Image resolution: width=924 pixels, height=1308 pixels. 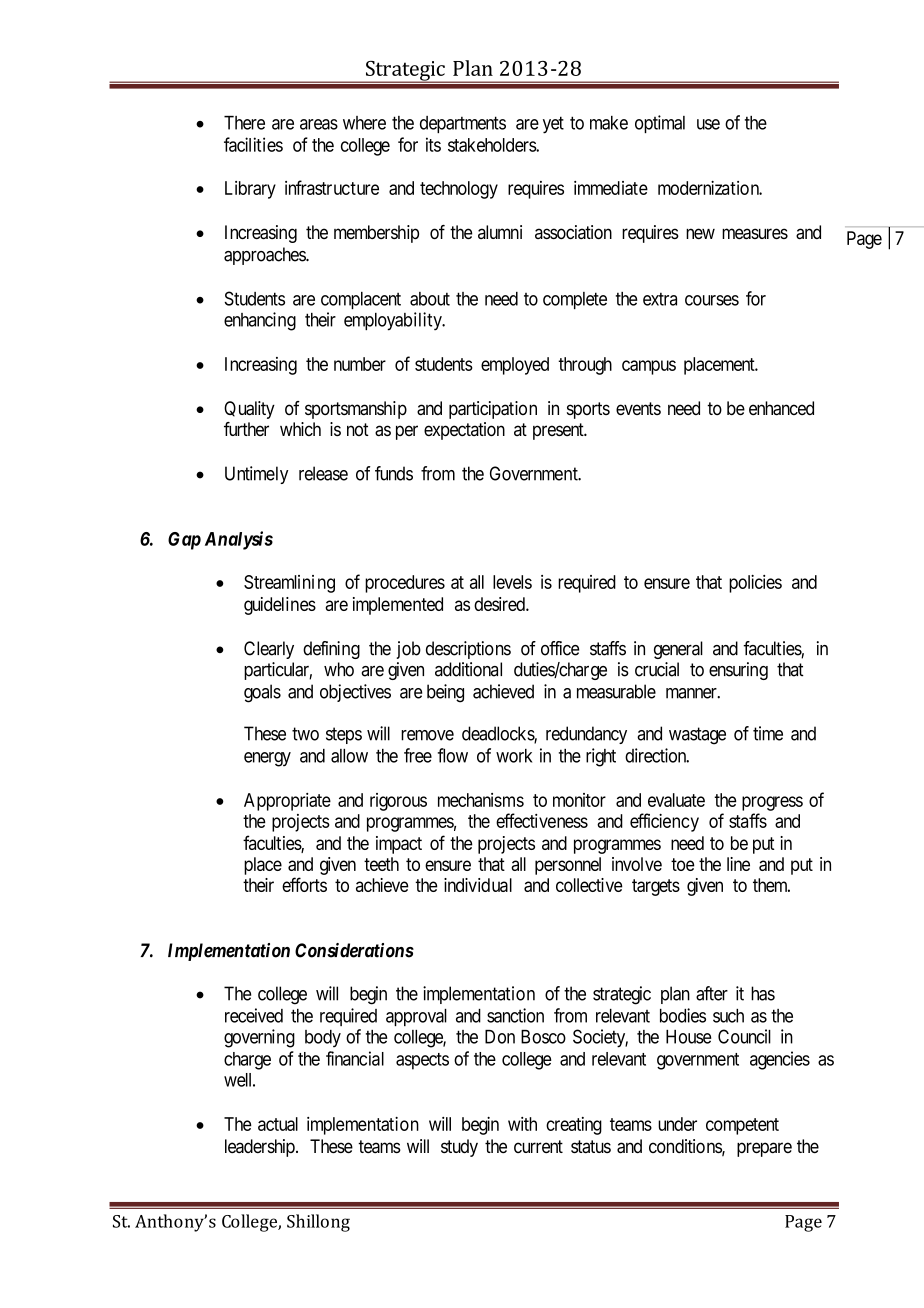 I want to click on with, so click(x=522, y=1124).
